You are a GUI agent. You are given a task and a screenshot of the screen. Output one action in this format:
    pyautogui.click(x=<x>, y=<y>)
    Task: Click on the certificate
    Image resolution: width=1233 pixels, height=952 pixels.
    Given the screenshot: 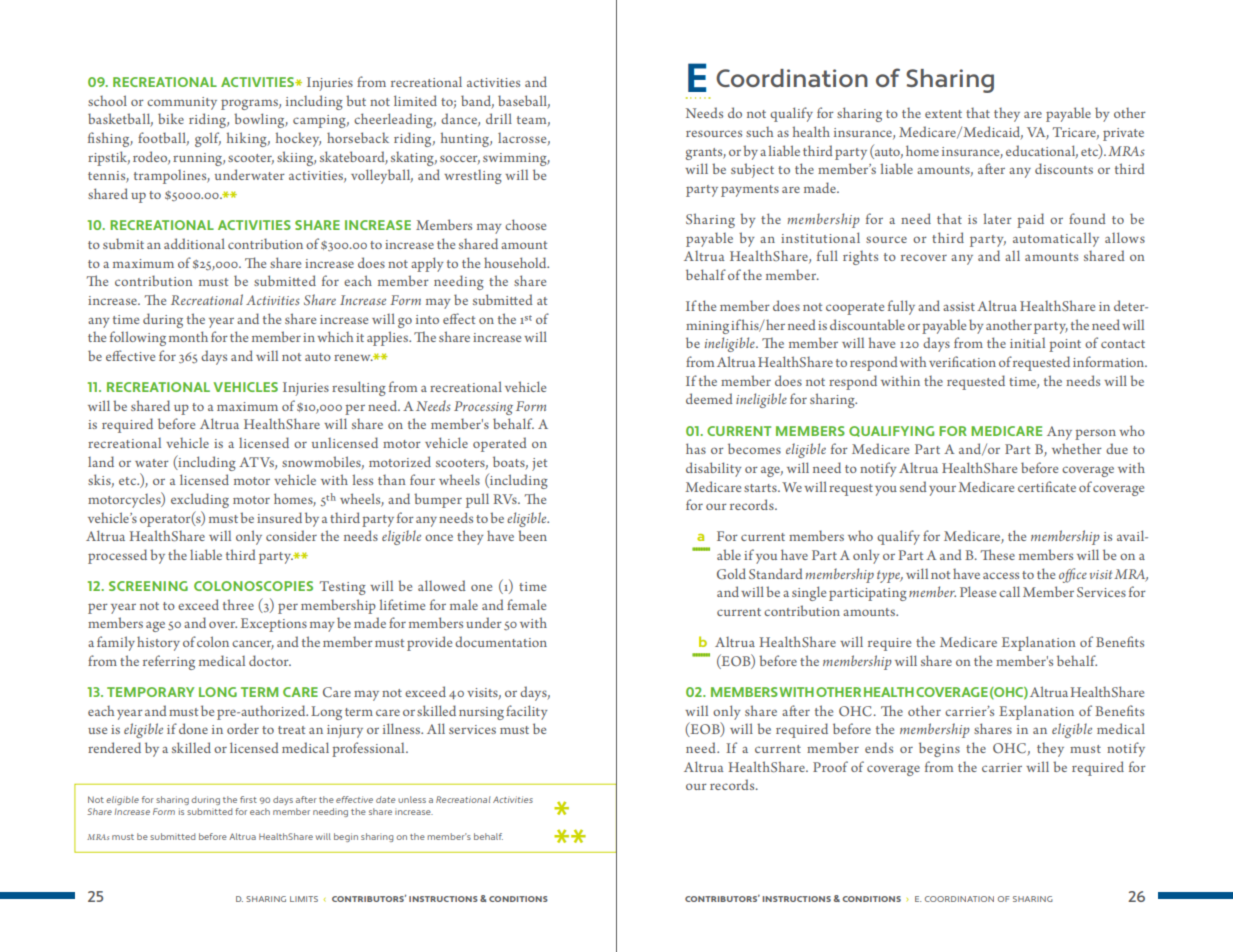 What is the action you would take?
    pyautogui.click(x=1047, y=486)
